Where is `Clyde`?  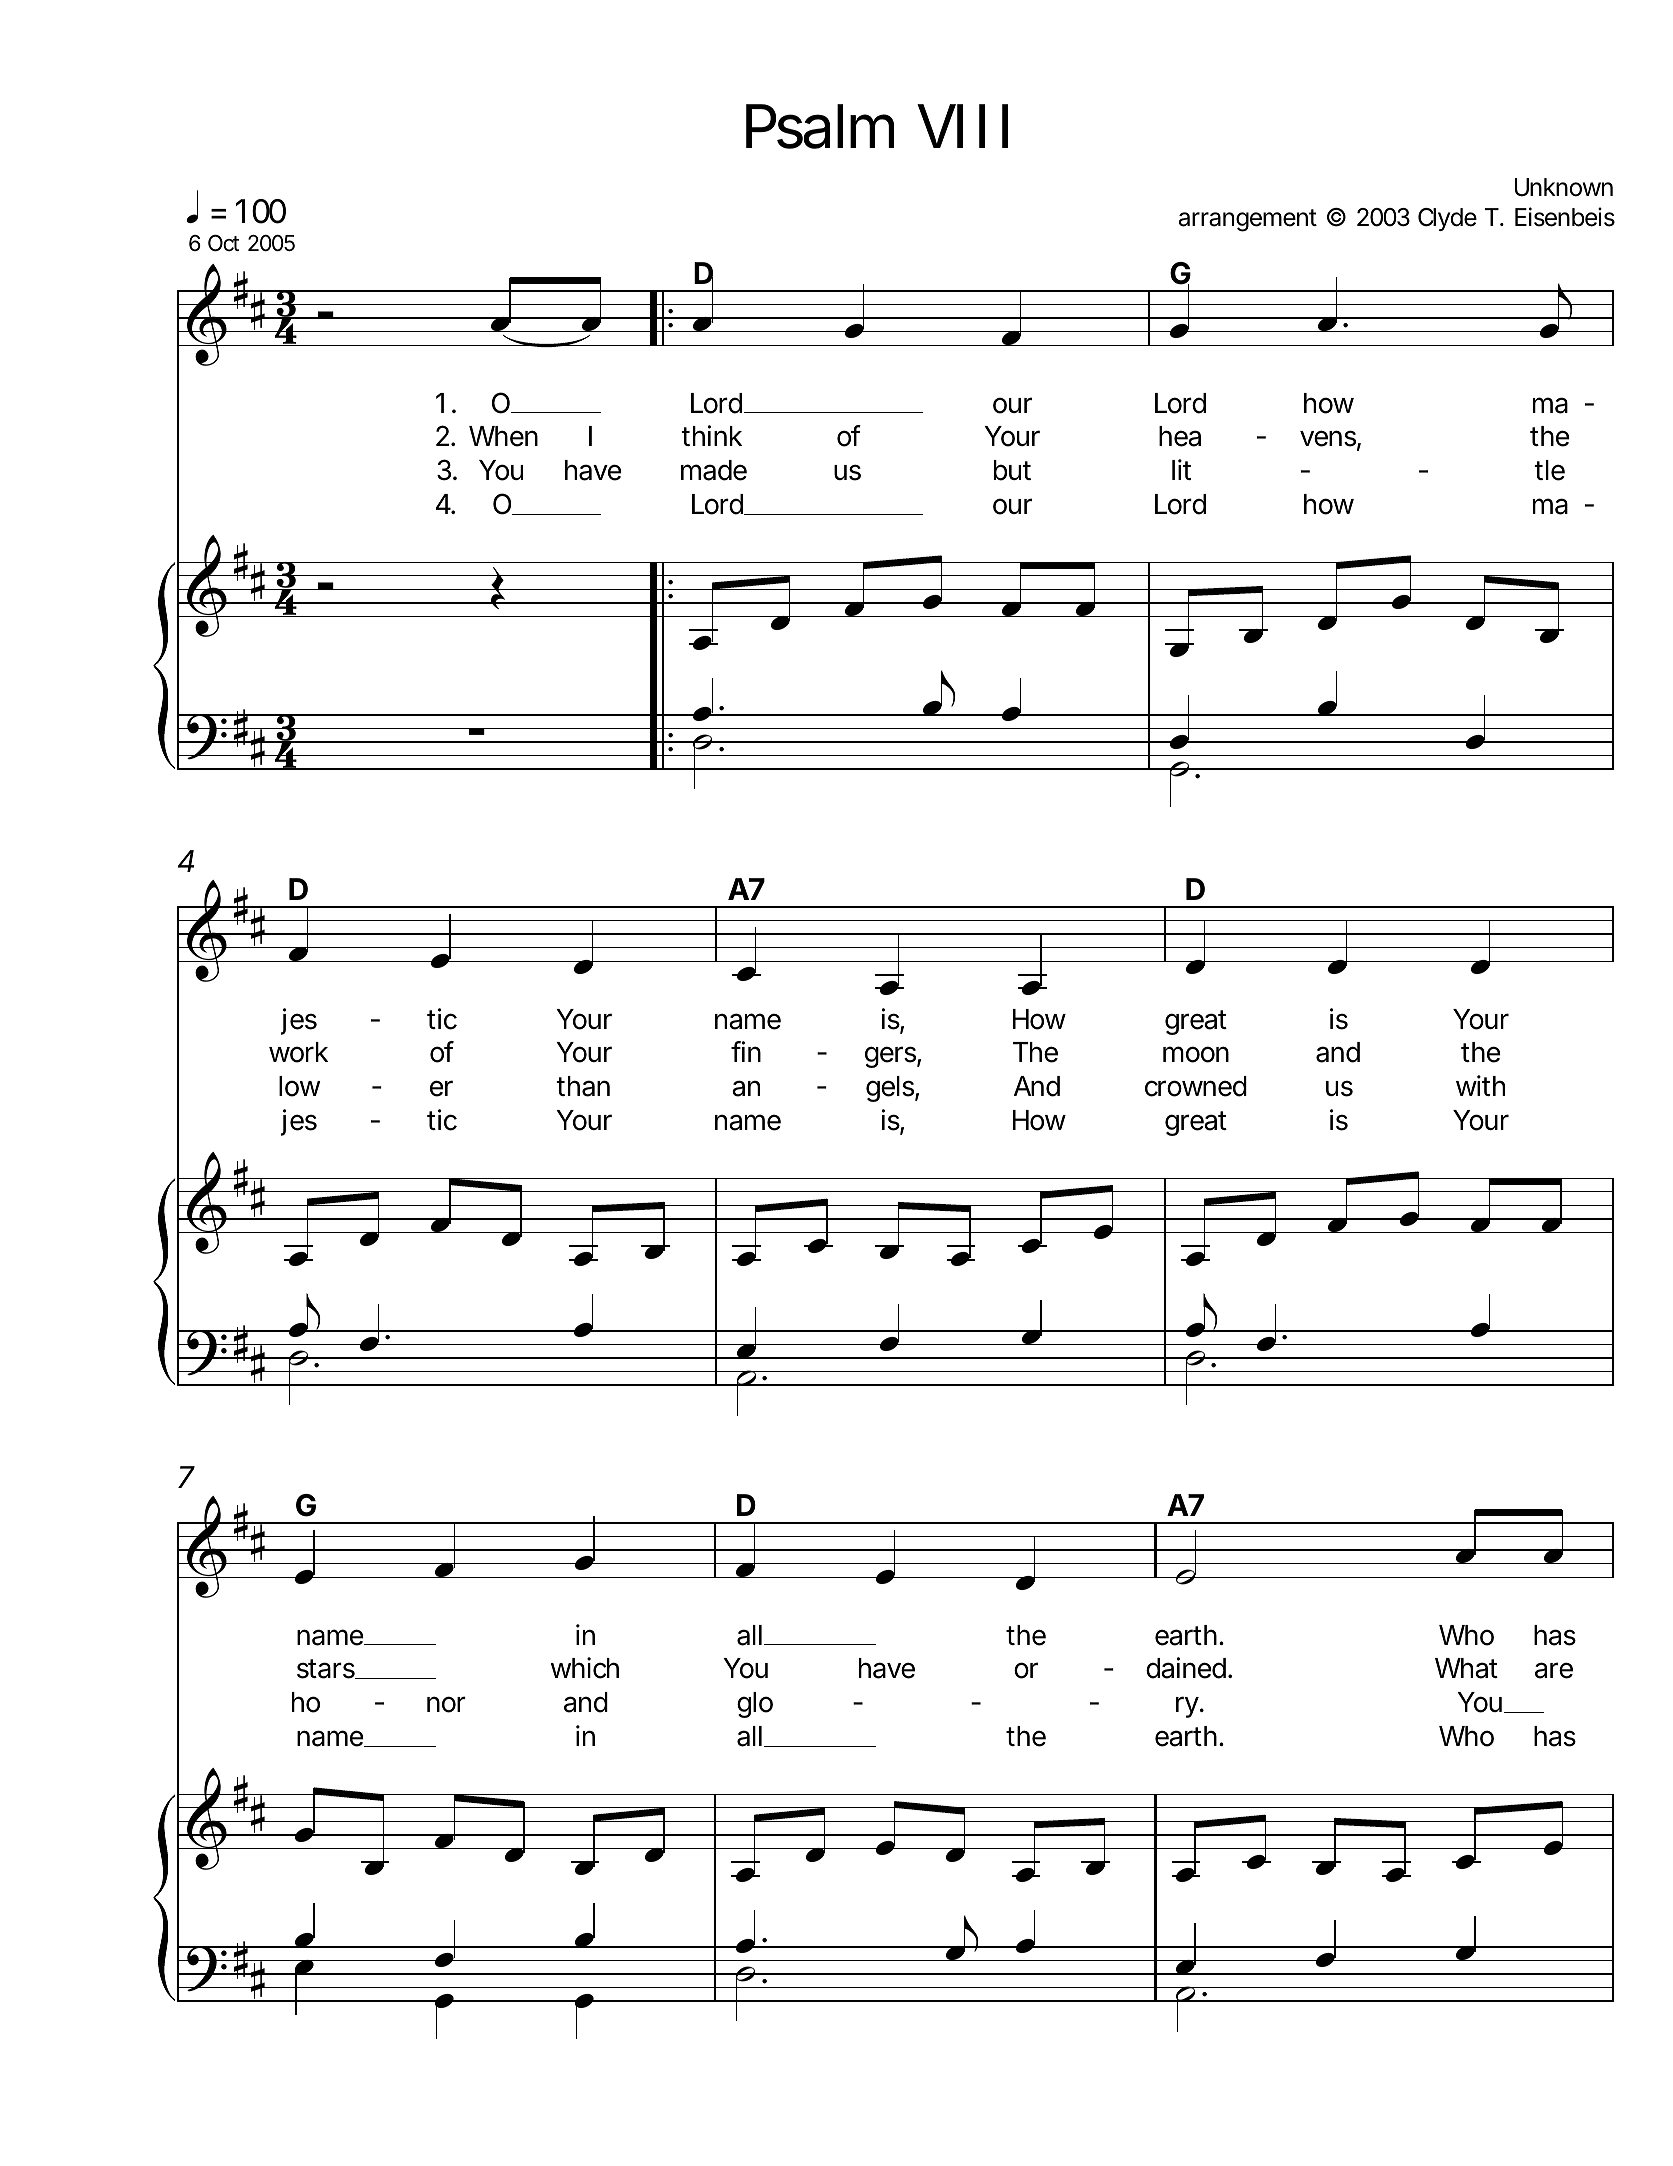
Clyde is located at coordinates (1447, 219).
